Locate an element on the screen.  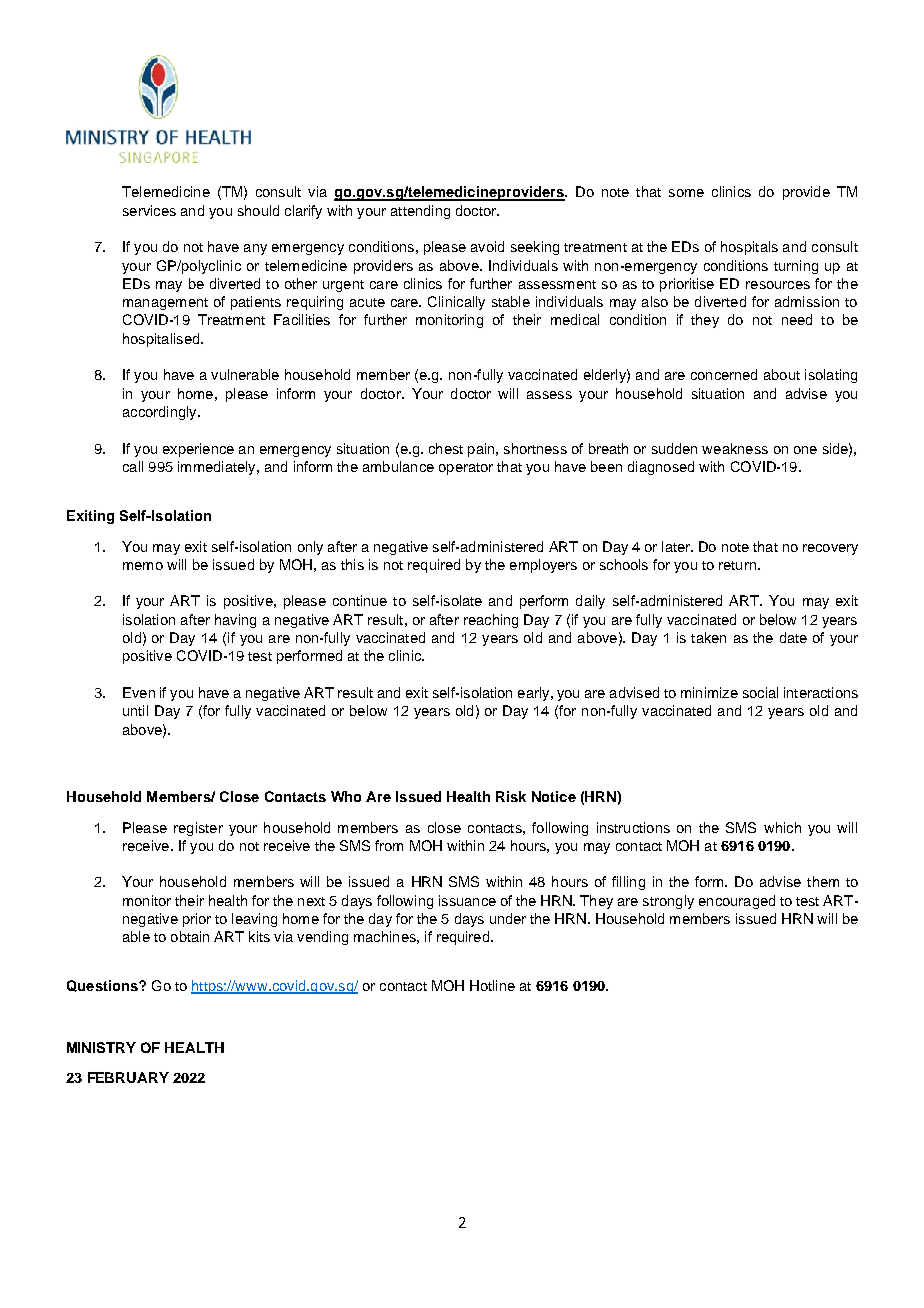
accordingly is located at coordinates (161, 413).
